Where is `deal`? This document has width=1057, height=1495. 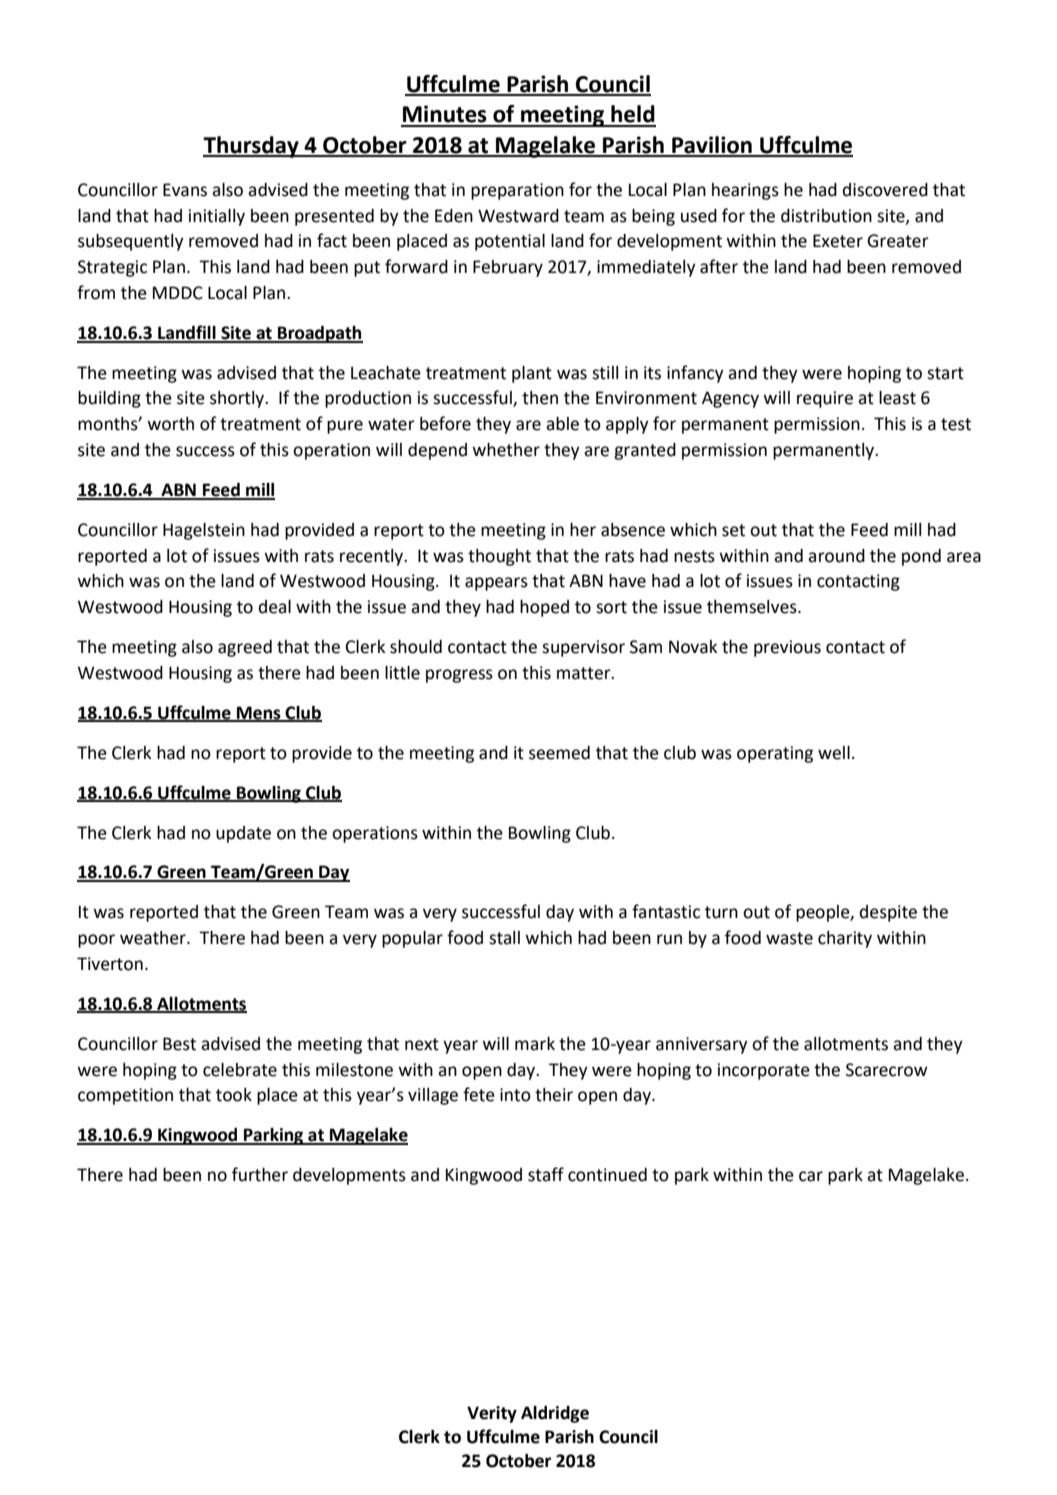 deal is located at coordinates (275, 607).
